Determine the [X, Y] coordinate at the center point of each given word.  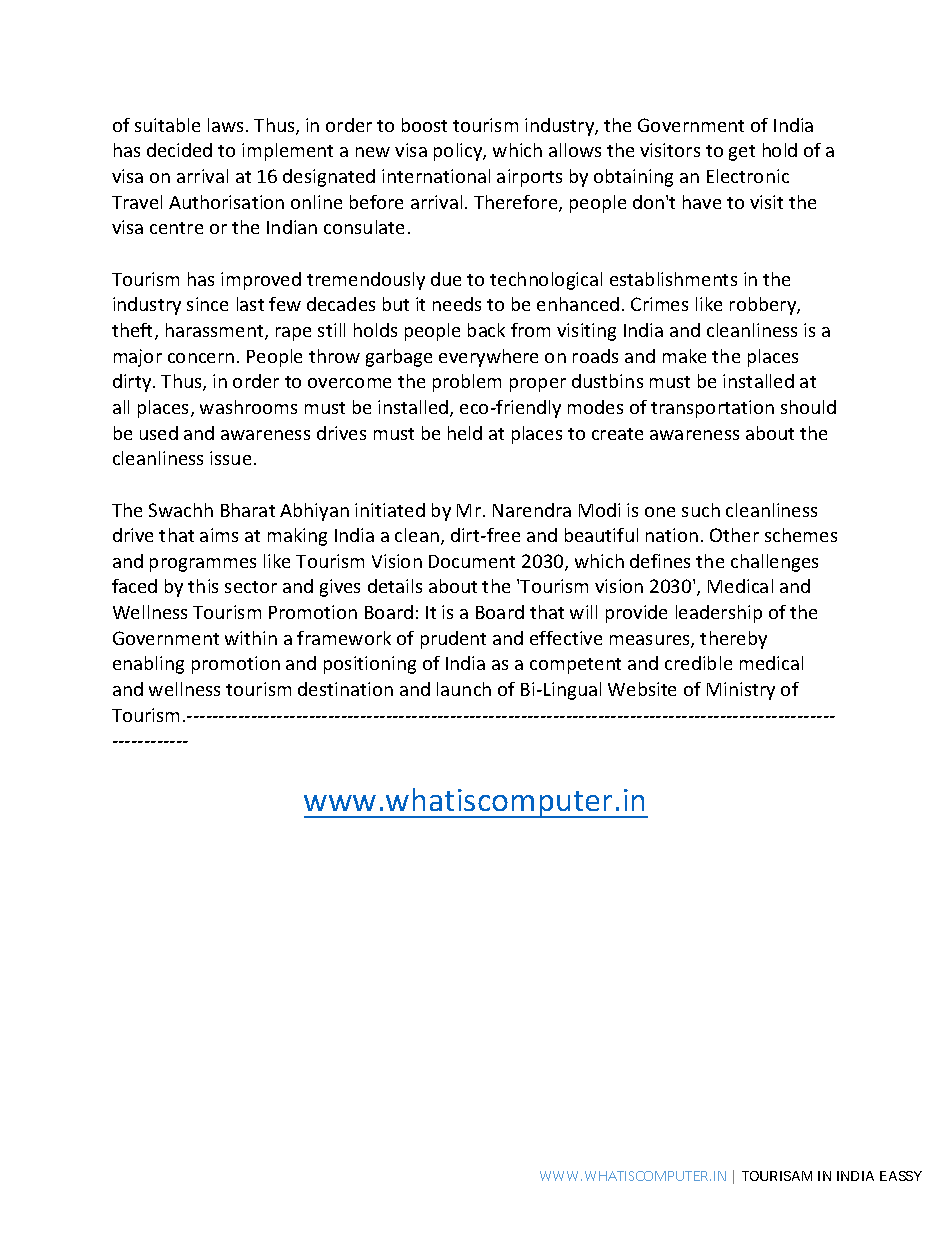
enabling [148, 665]
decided [179, 150]
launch [464, 689]
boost [424, 125]
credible [698, 663]
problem [467, 383]
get [742, 153]
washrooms [248, 407]
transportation [712, 409]
